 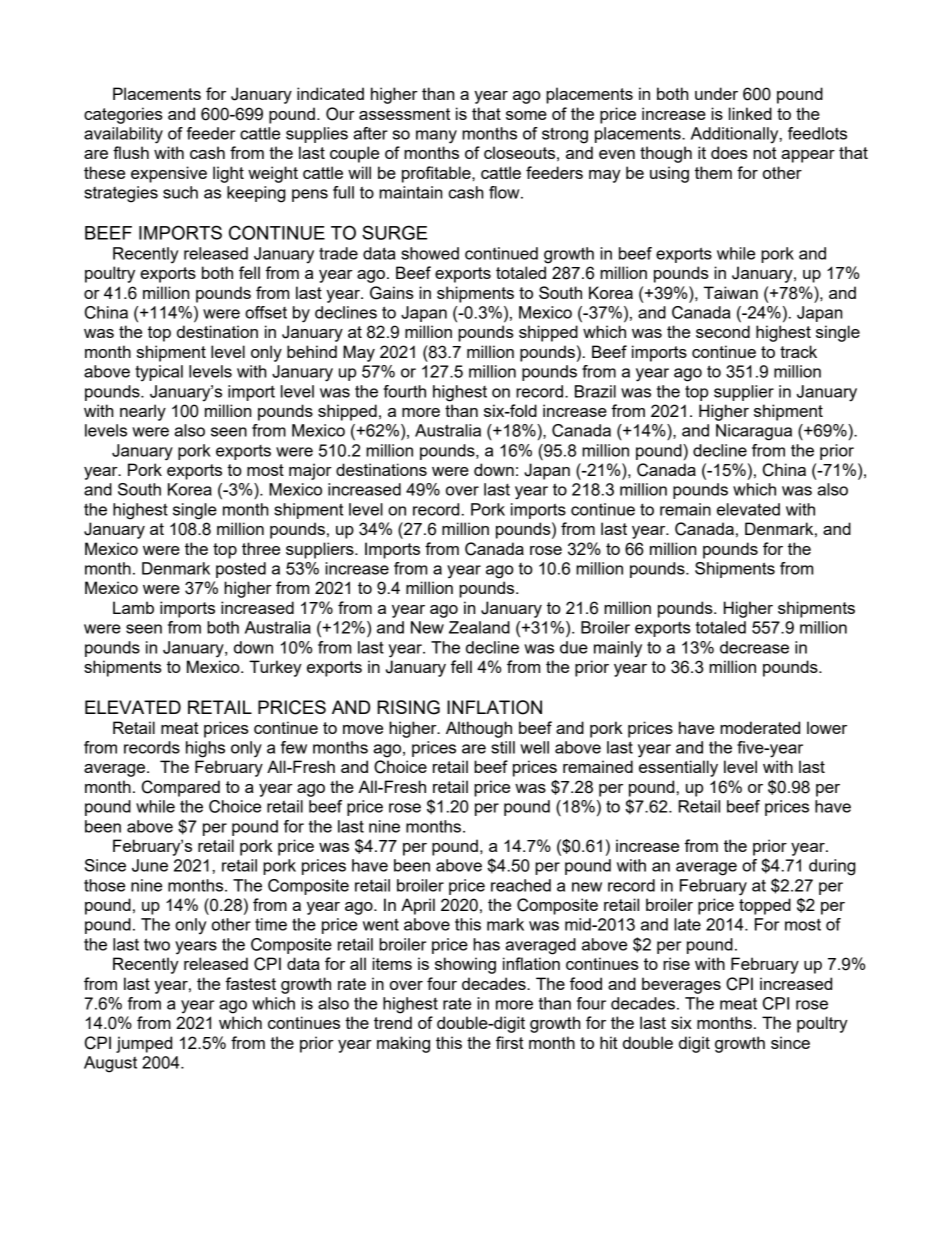 What do you see at coordinates (436, 137) in the image?
I see `many` at bounding box center [436, 137].
